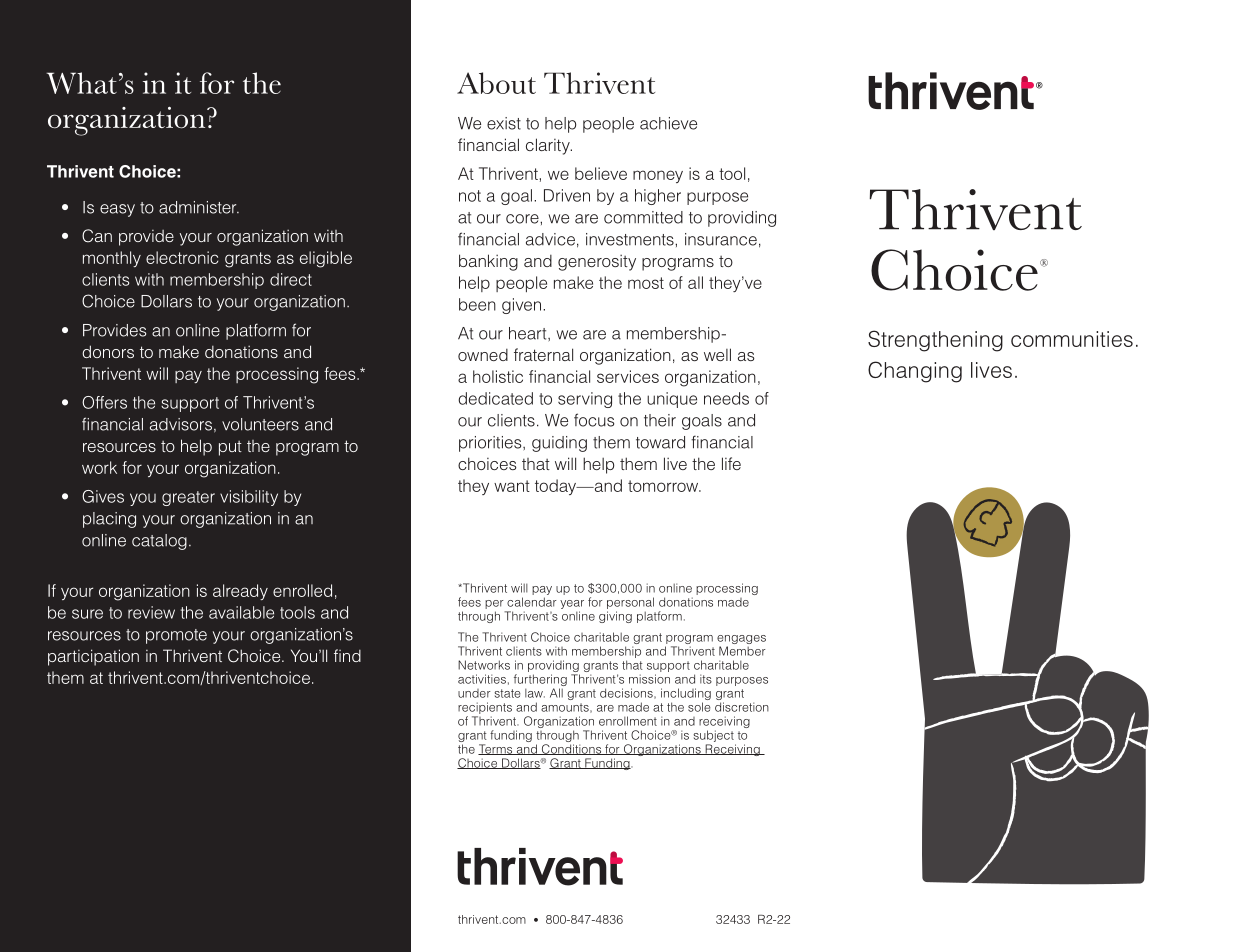 Image resolution: width=1233 pixels, height=952 pixels. I want to click on achieve, so click(668, 123).
